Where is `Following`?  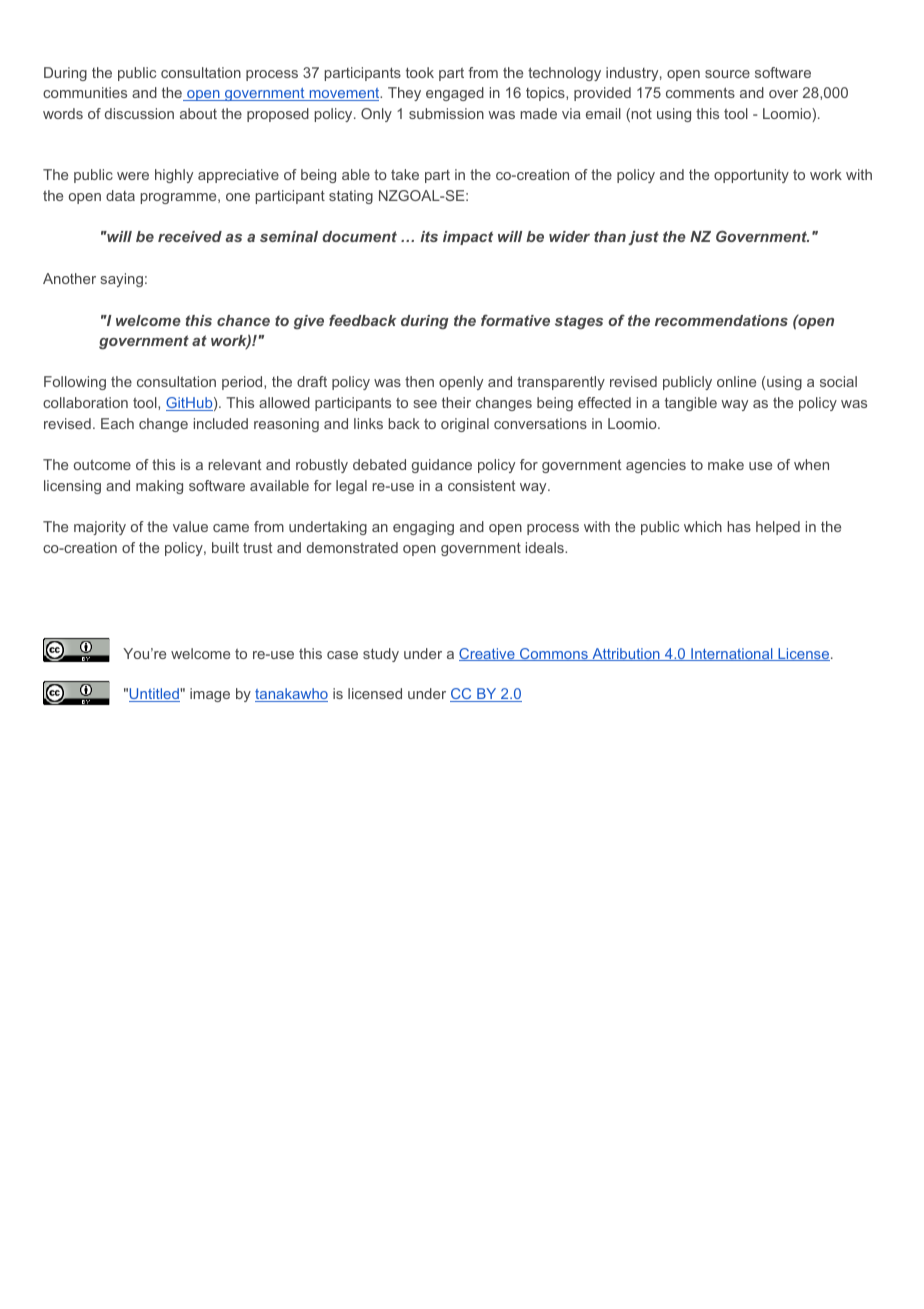 Following is located at coordinates (75, 383).
